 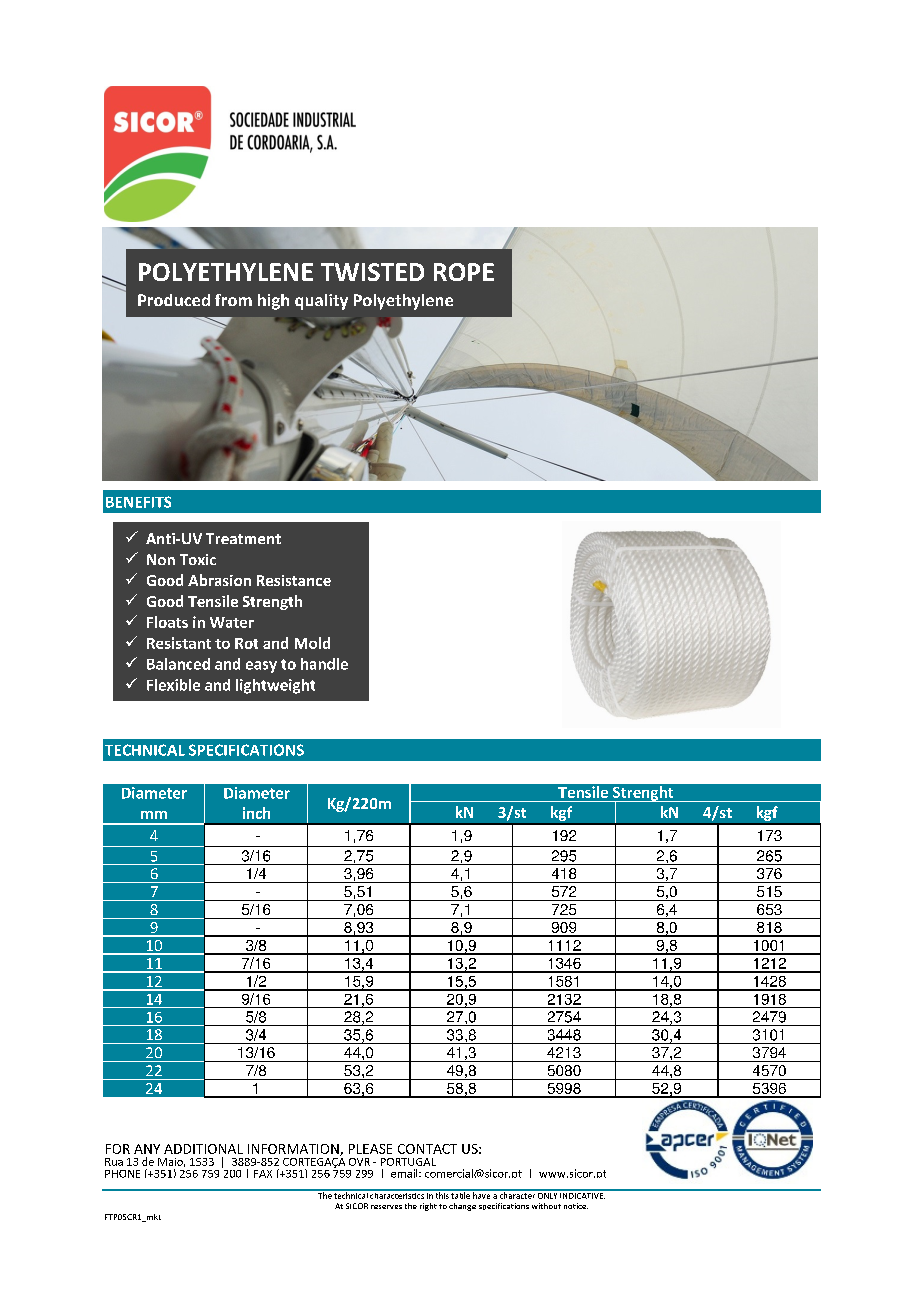 What do you see at coordinates (372, 272) in the page?
I see `TWISTED` at bounding box center [372, 272].
